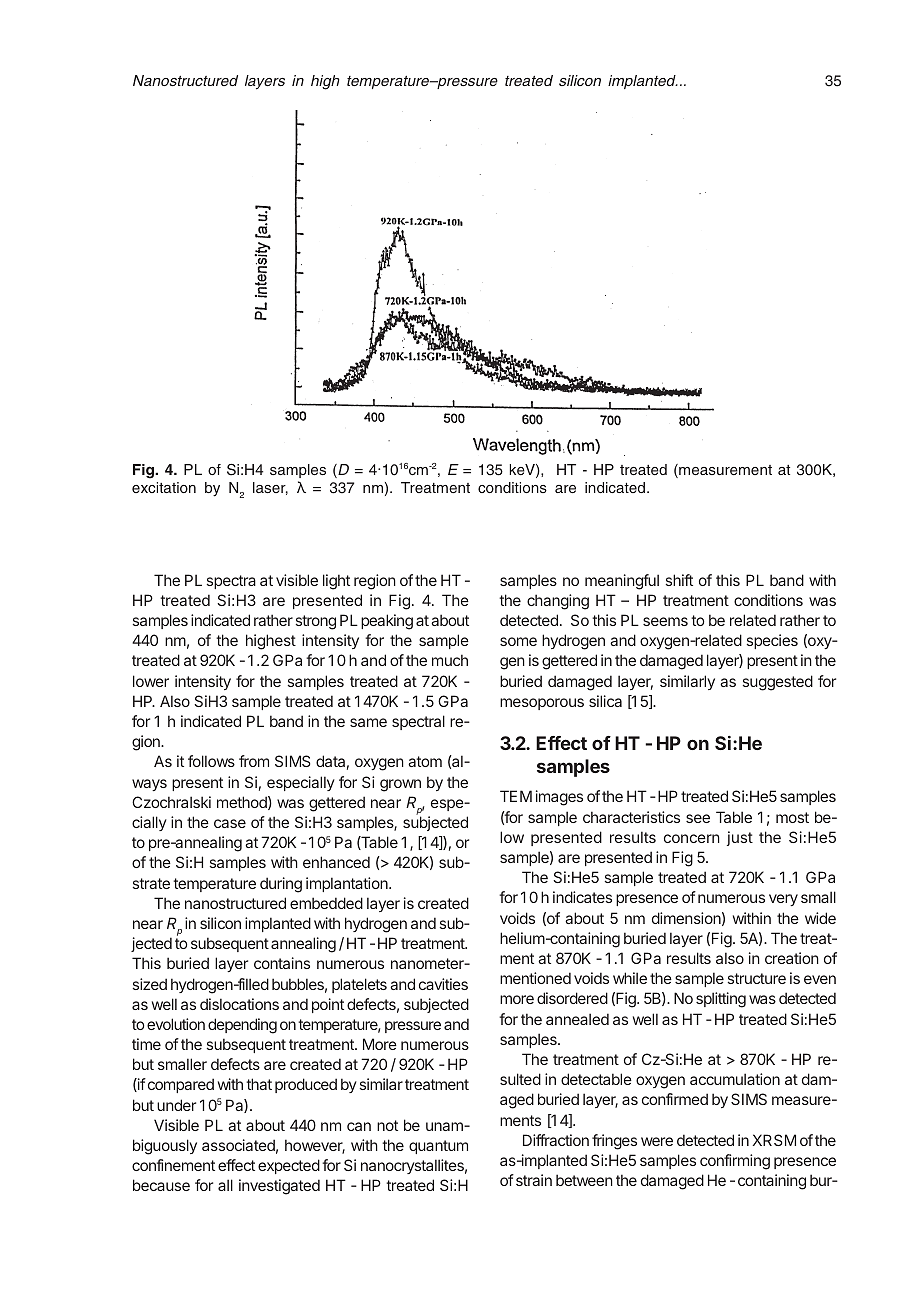  I want to click on contains, so click(282, 963).
